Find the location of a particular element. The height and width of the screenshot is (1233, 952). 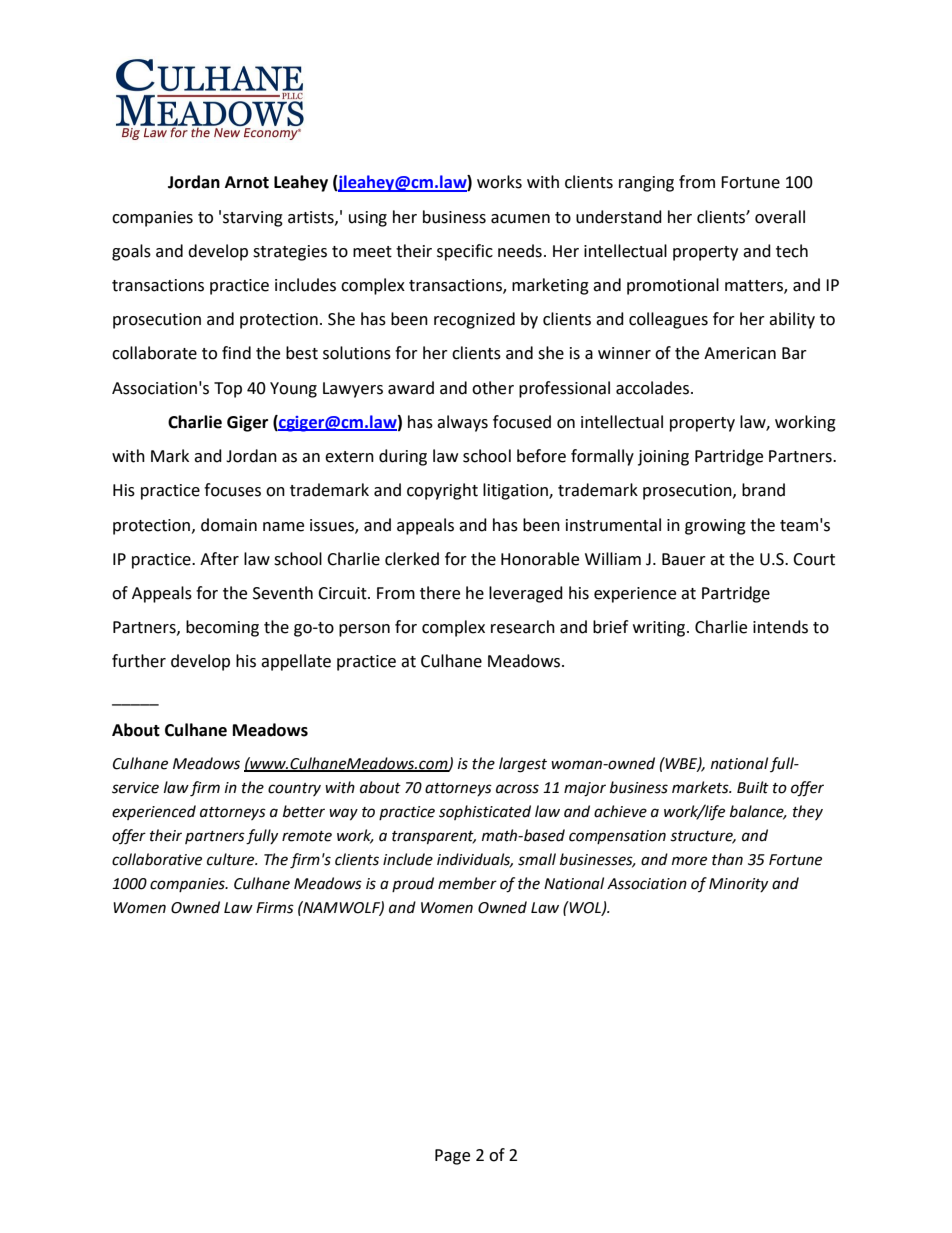

member is located at coordinates (467, 883).
